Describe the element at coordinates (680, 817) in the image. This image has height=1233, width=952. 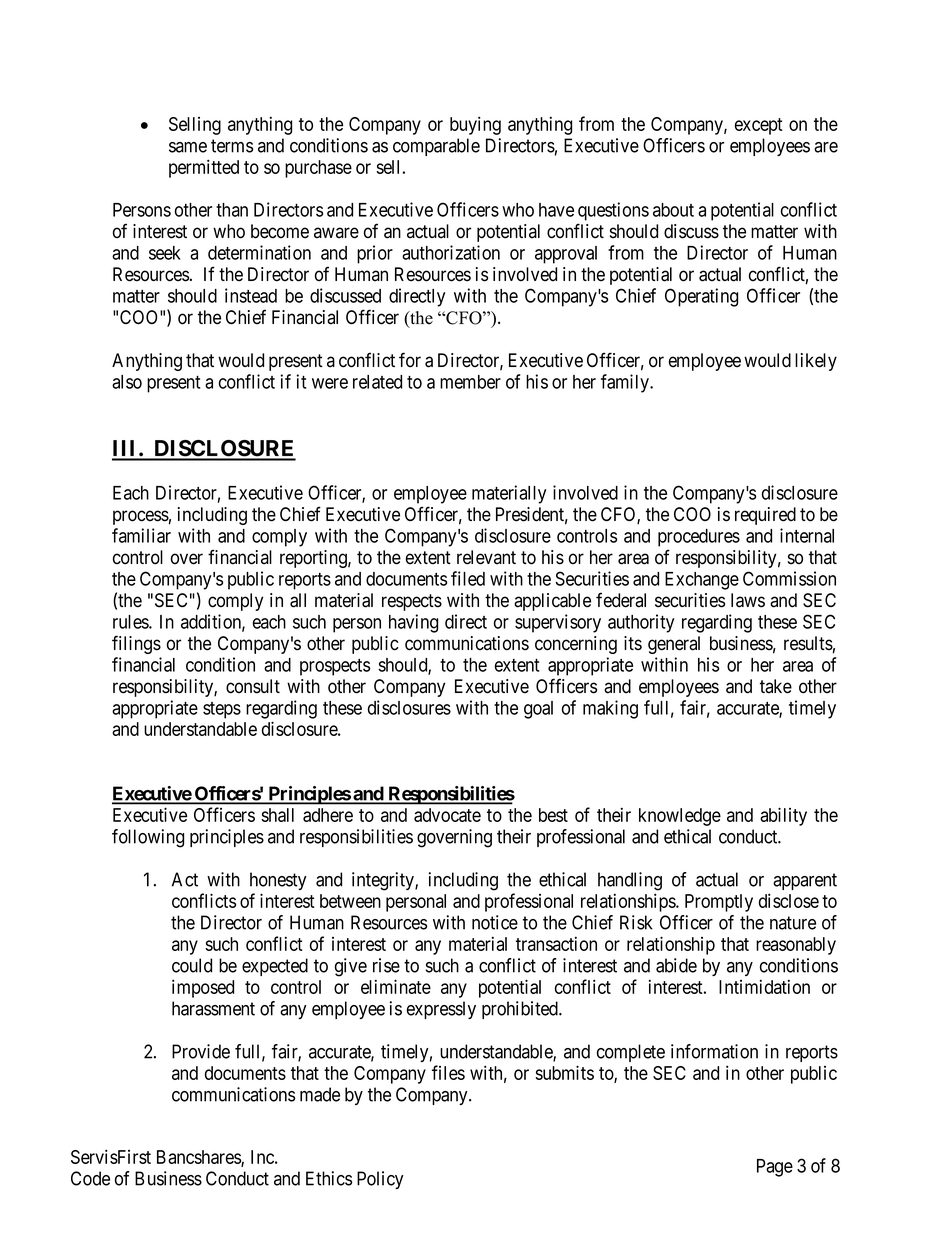
I see `knowledge` at that location.
